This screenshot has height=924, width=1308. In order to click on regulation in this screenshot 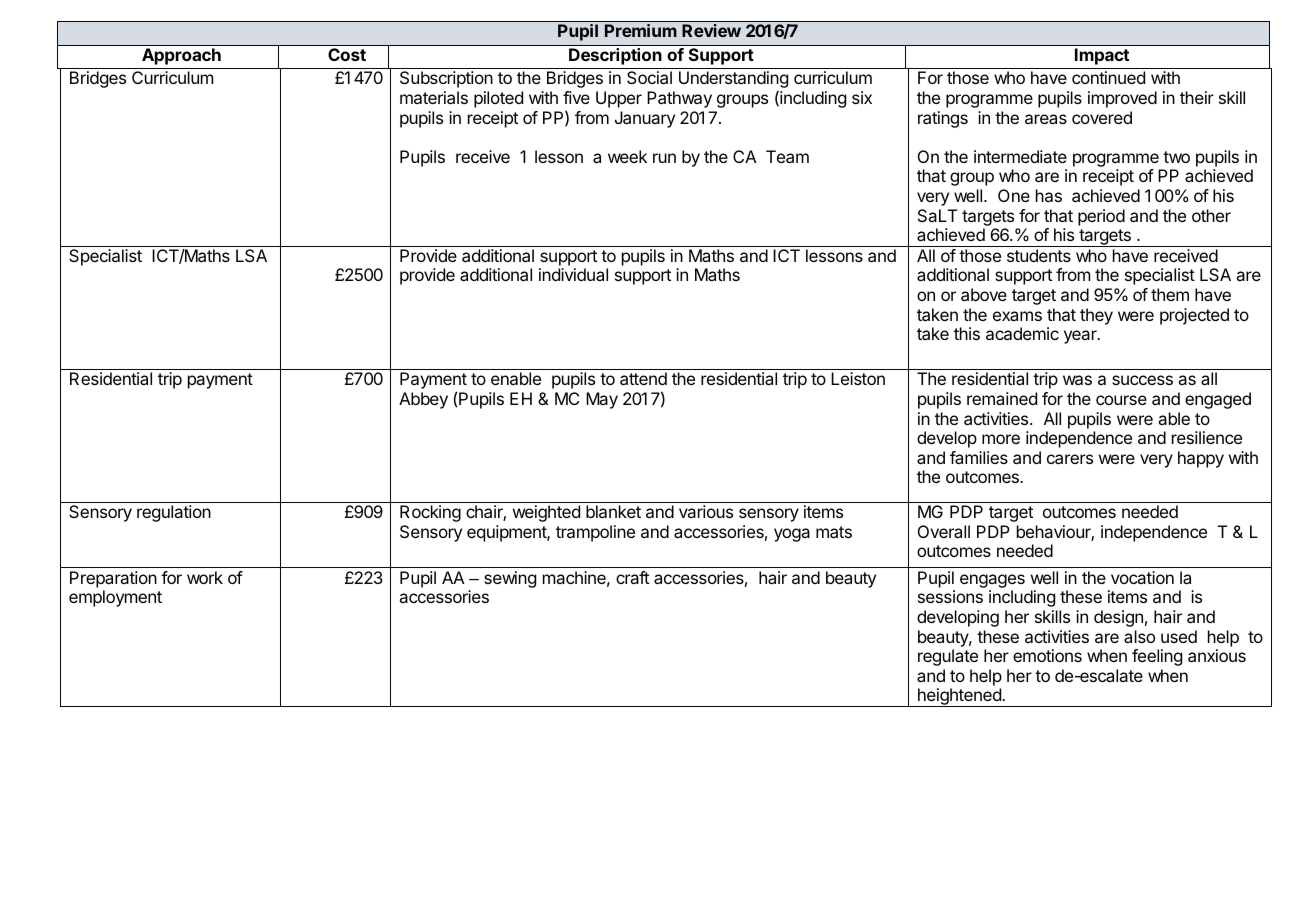, I will do `click(174, 513)`.
